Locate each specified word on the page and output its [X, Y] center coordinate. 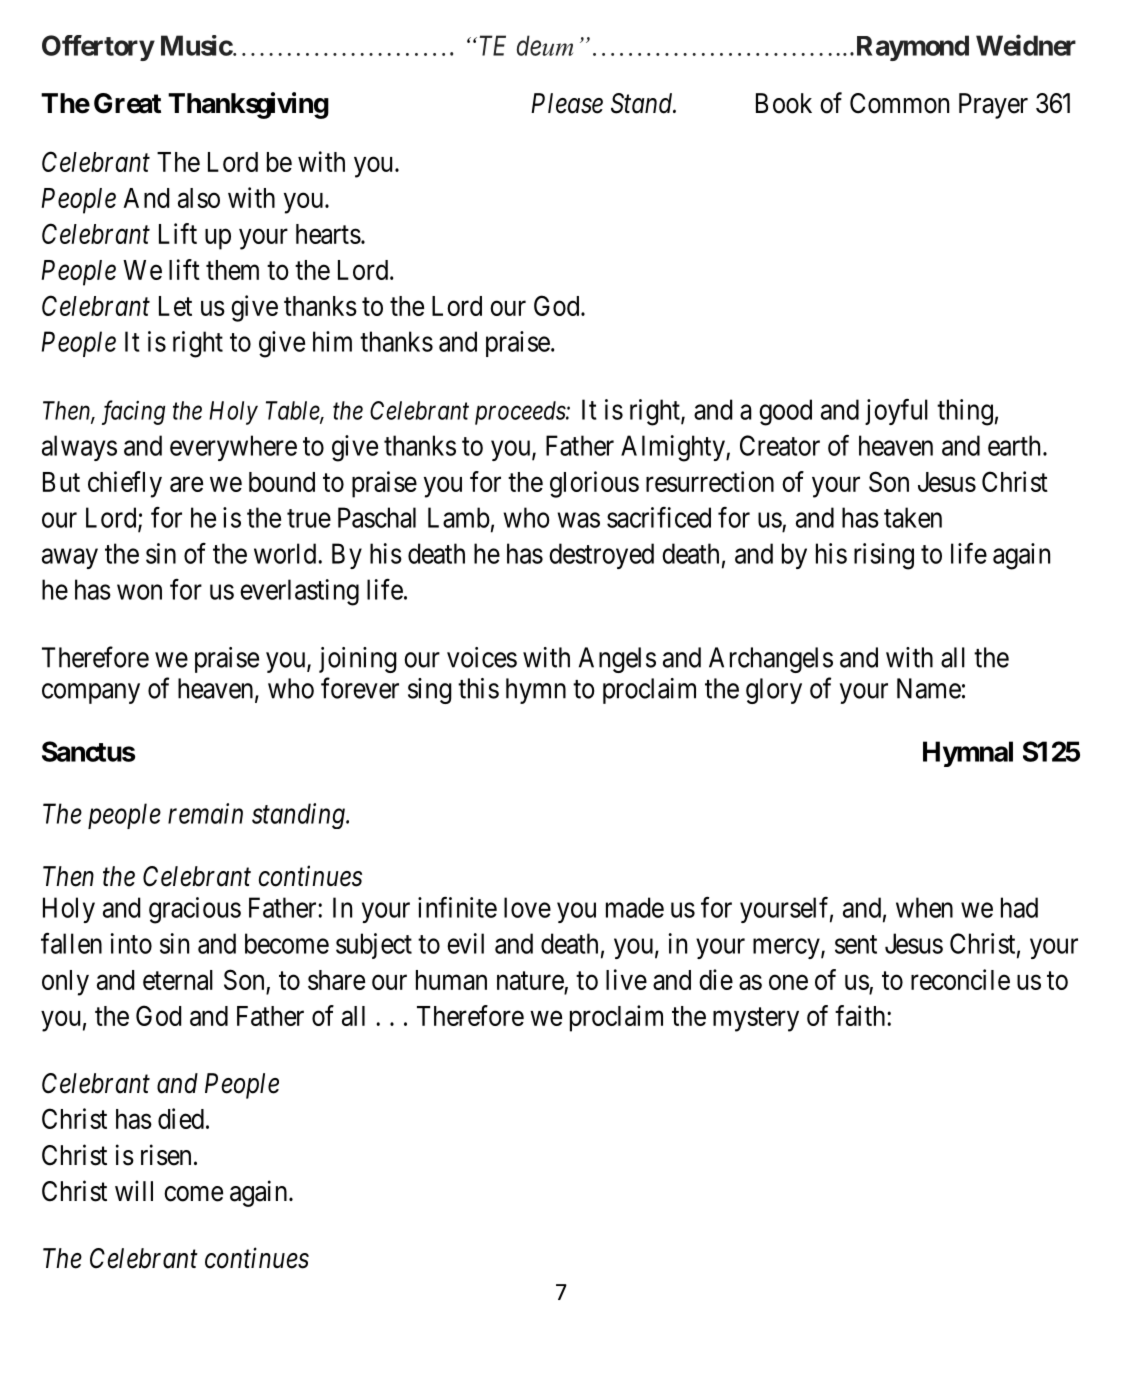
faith [861, 1015]
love [527, 907]
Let [175, 306]
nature [530, 980]
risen [166, 1155]
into [131, 943]
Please [567, 103]
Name [929, 688]
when [924, 907]
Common [899, 103]
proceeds [521, 413]
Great [127, 103]
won [139, 592]
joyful [896, 412]
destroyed [601, 556]
